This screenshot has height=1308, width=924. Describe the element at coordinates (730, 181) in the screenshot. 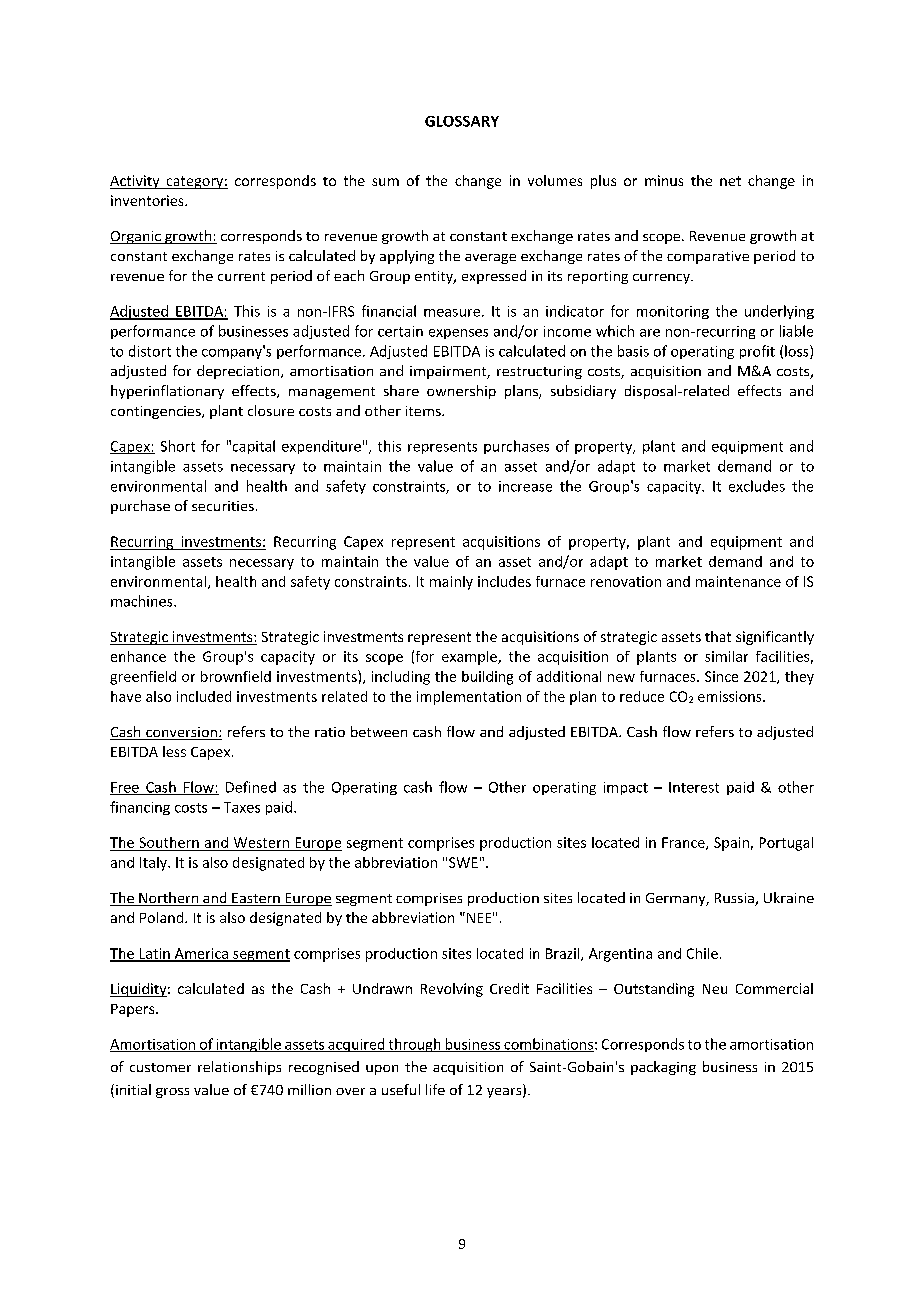

I see `net` at that location.
